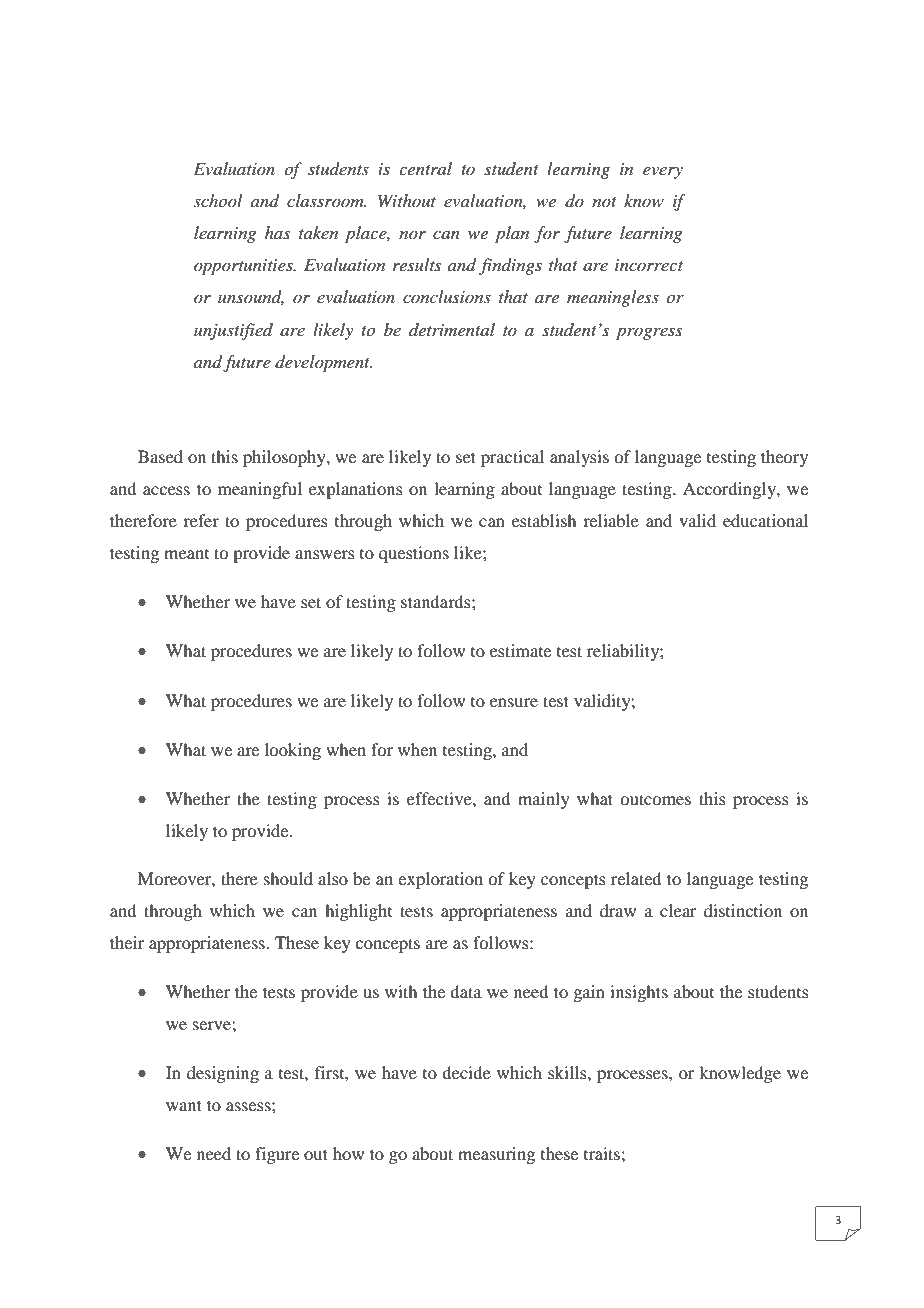 Image resolution: width=924 pixels, height=1308 pixels. Describe the element at coordinates (425, 168) in the screenshot. I see `central` at that location.
